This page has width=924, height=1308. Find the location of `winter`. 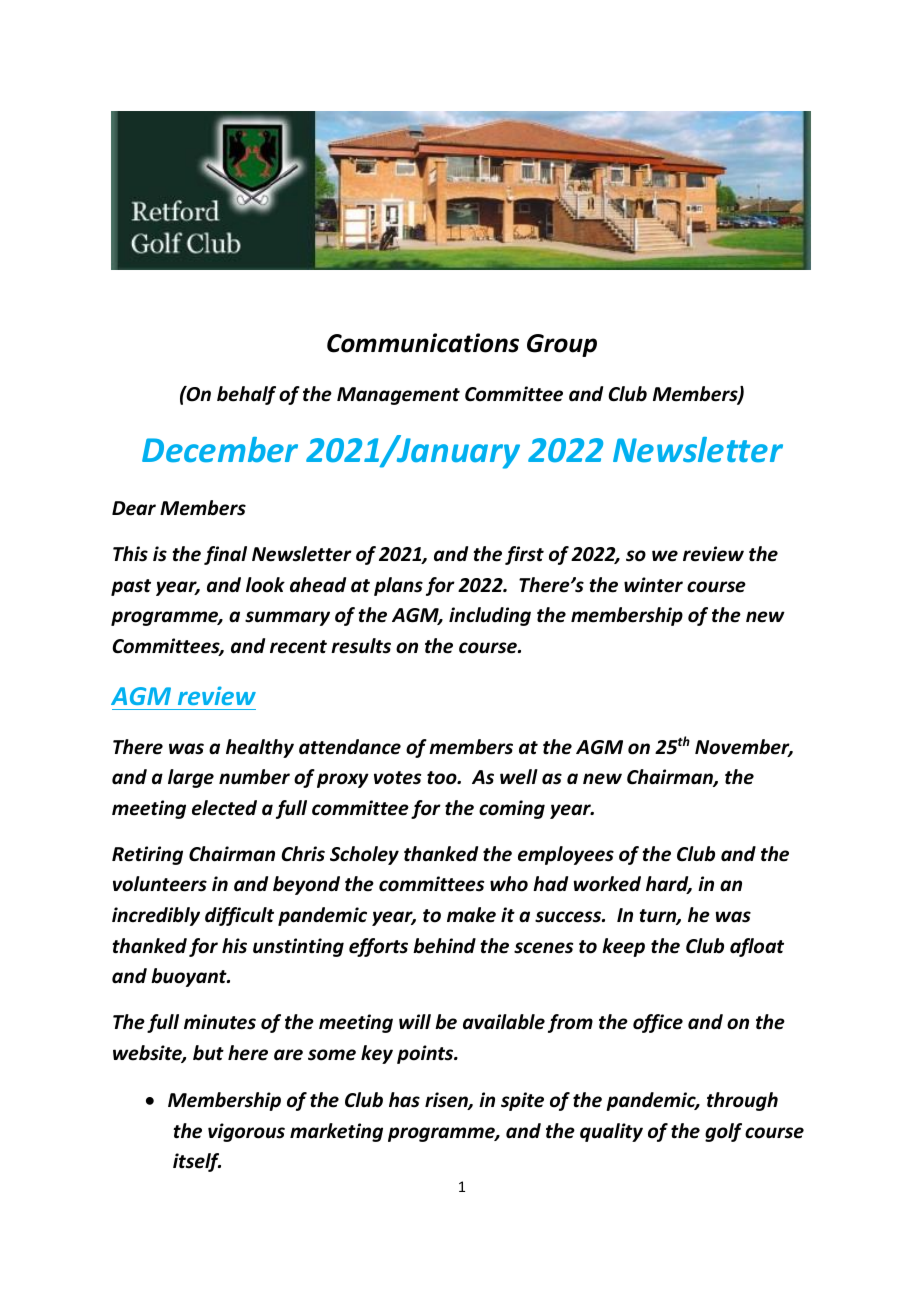

winter is located at coordinates (653, 585).
